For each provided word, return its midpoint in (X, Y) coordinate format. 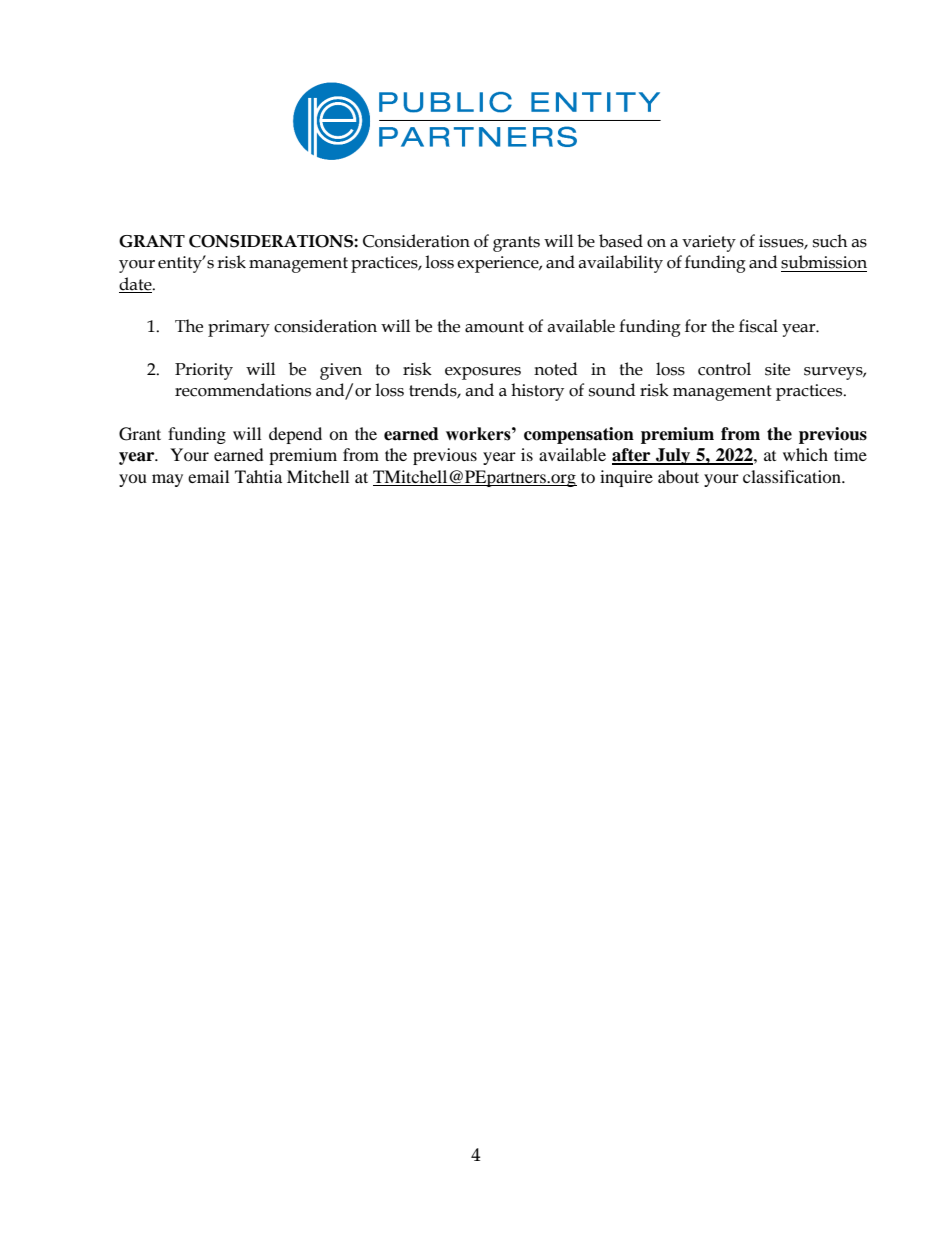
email (208, 476)
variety (709, 243)
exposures (483, 373)
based (621, 241)
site (777, 369)
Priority (204, 371)
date (136, 284)
